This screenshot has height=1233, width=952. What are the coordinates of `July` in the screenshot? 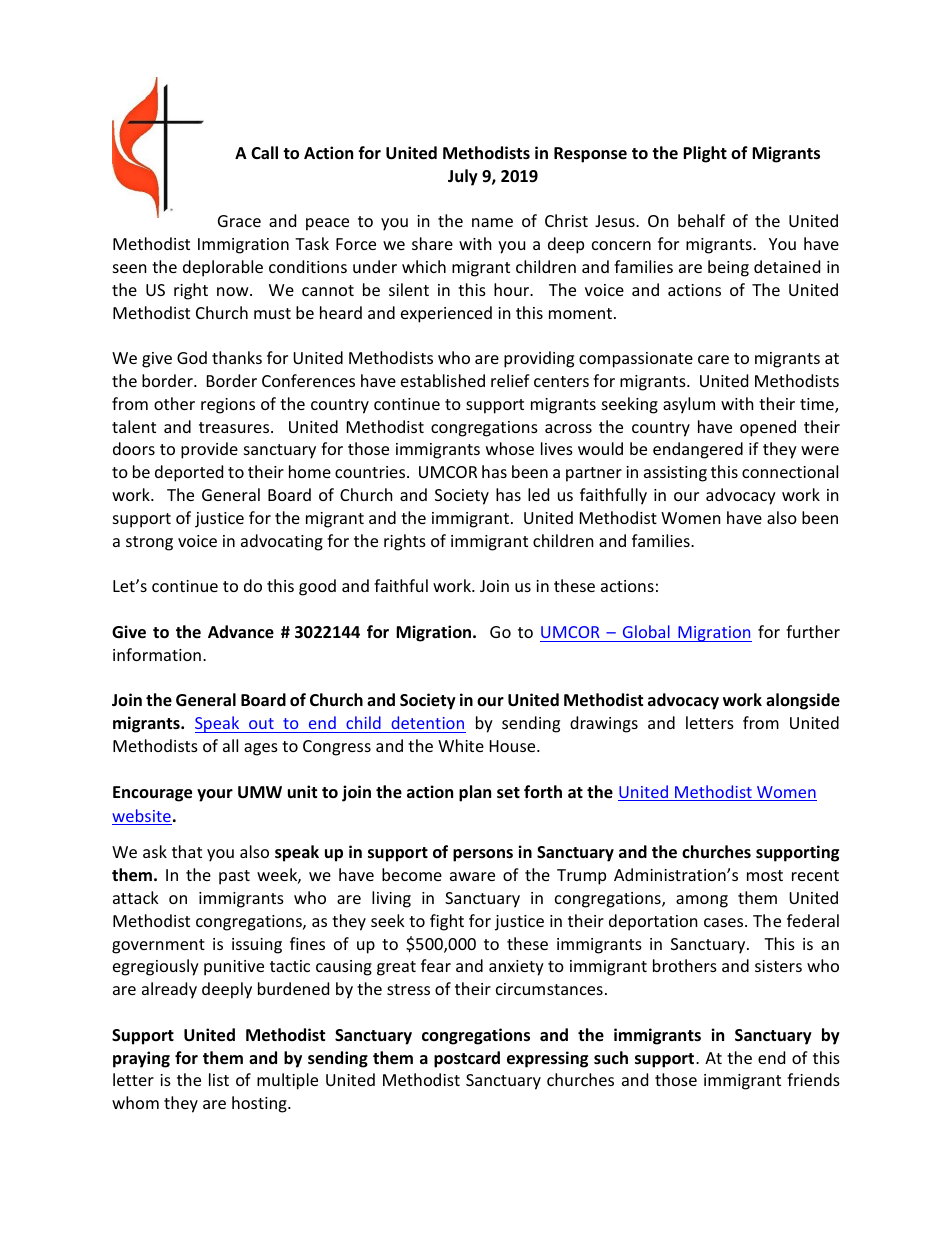 It's located at (463, 177).
